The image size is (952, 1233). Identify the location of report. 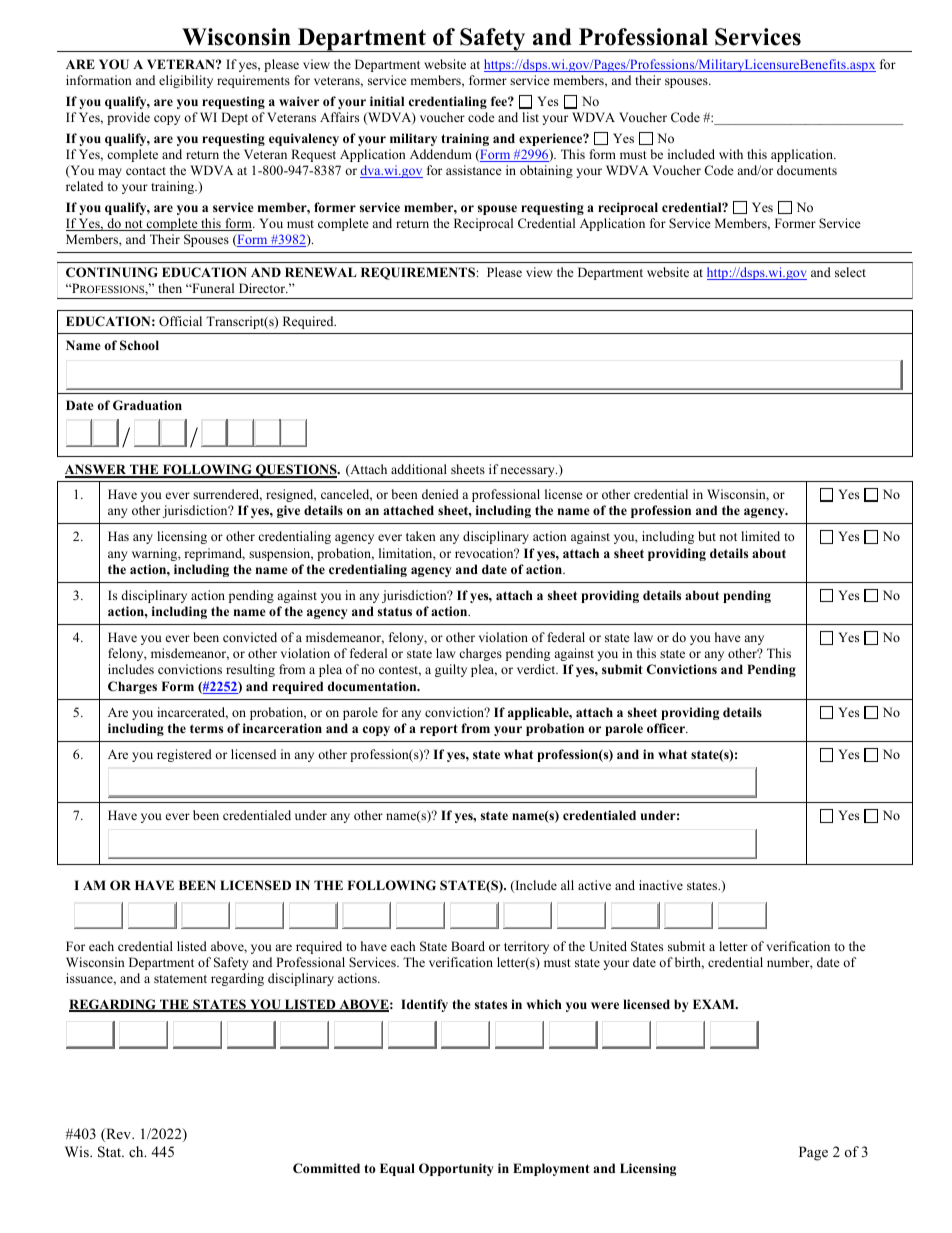
(439, 730).
